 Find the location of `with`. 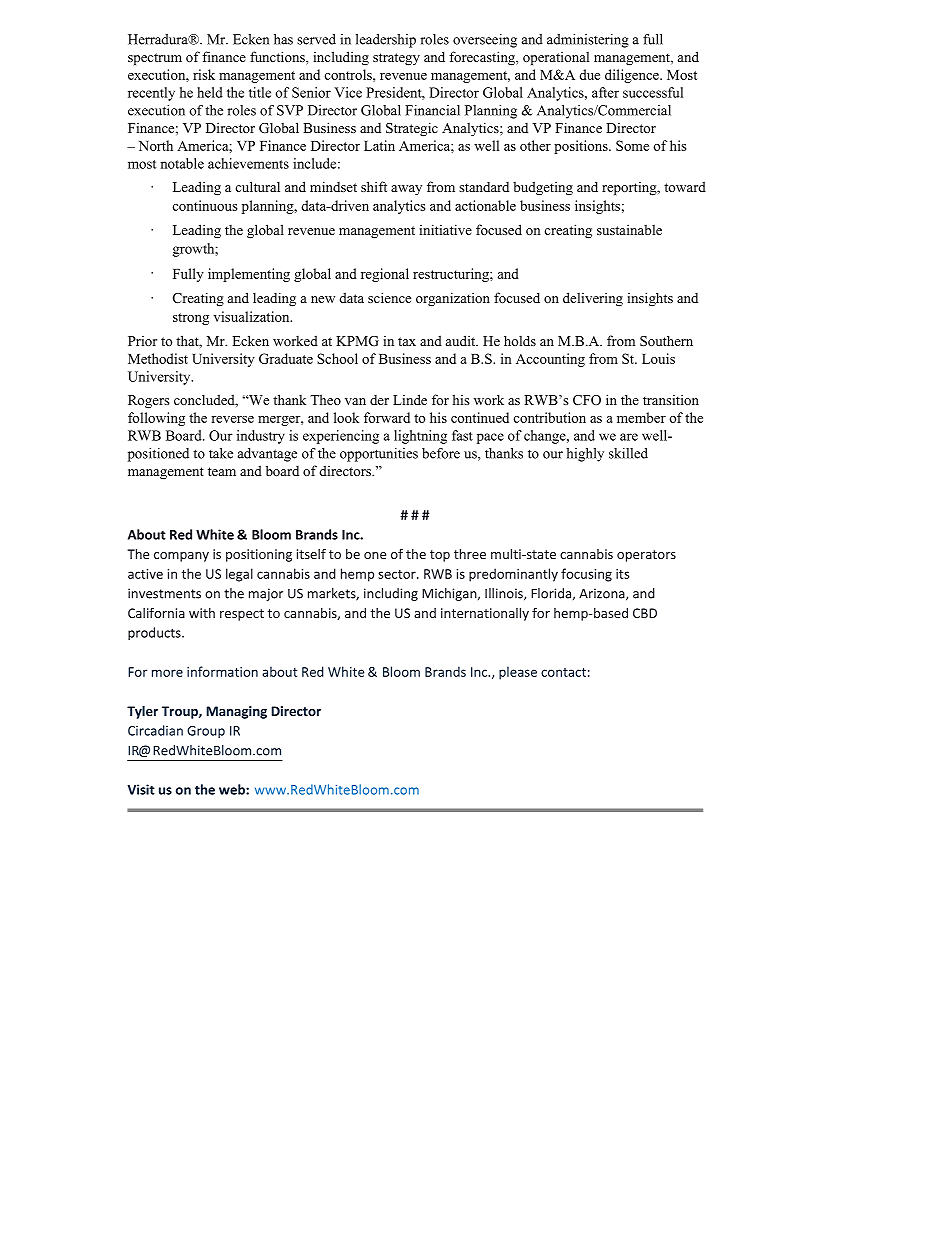

with is located at coordinates (202, 613).
